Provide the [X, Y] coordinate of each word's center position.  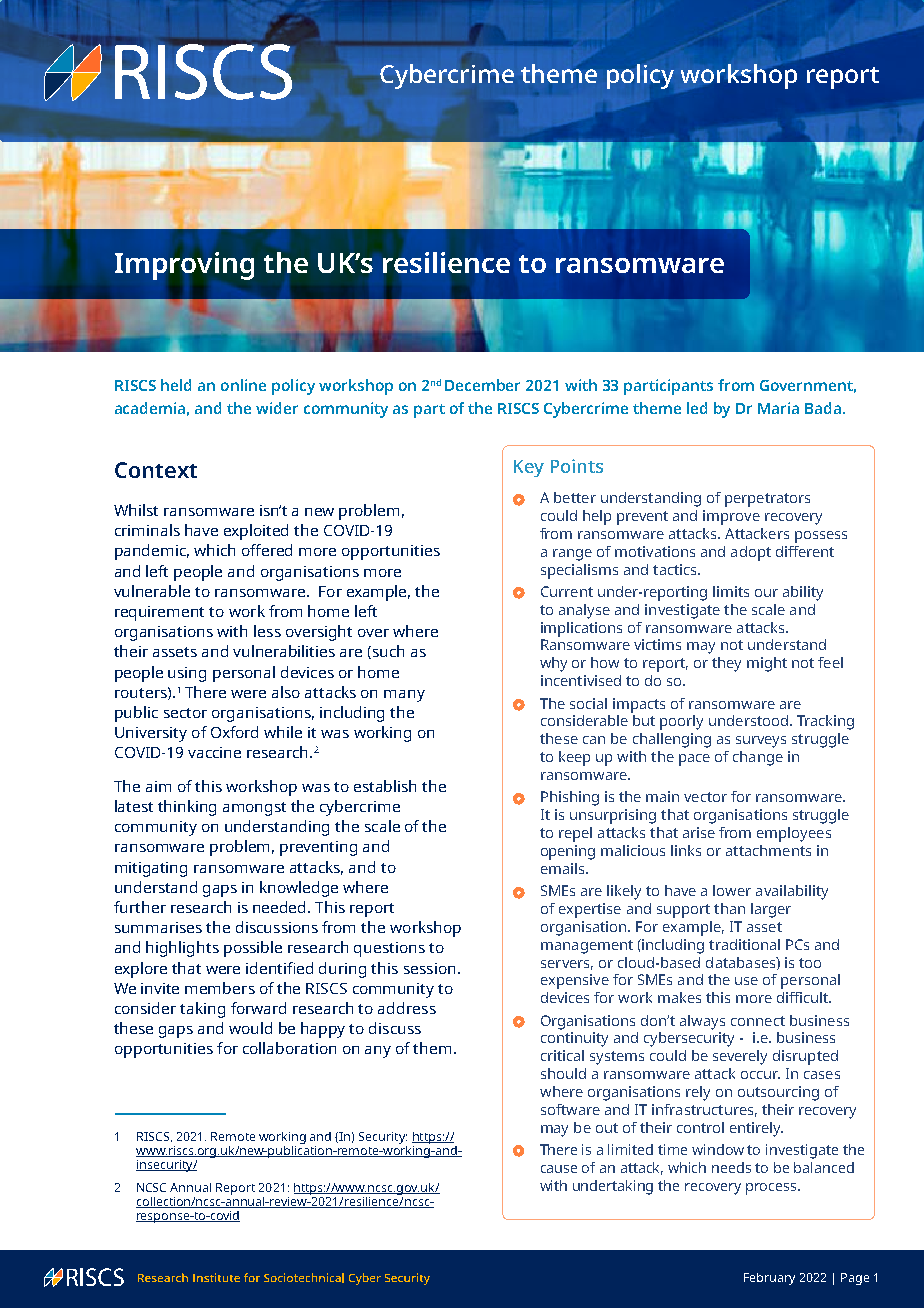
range [572, 555]
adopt [751, 553]
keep [574, 758]
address [407, 1008]
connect [758, 1021]
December [482, 385]
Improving [184, 266]
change [758, 758]
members [220, 988]
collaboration [289, 1048]
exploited [256, 532]
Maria [778, 408]
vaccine [214, 752]
